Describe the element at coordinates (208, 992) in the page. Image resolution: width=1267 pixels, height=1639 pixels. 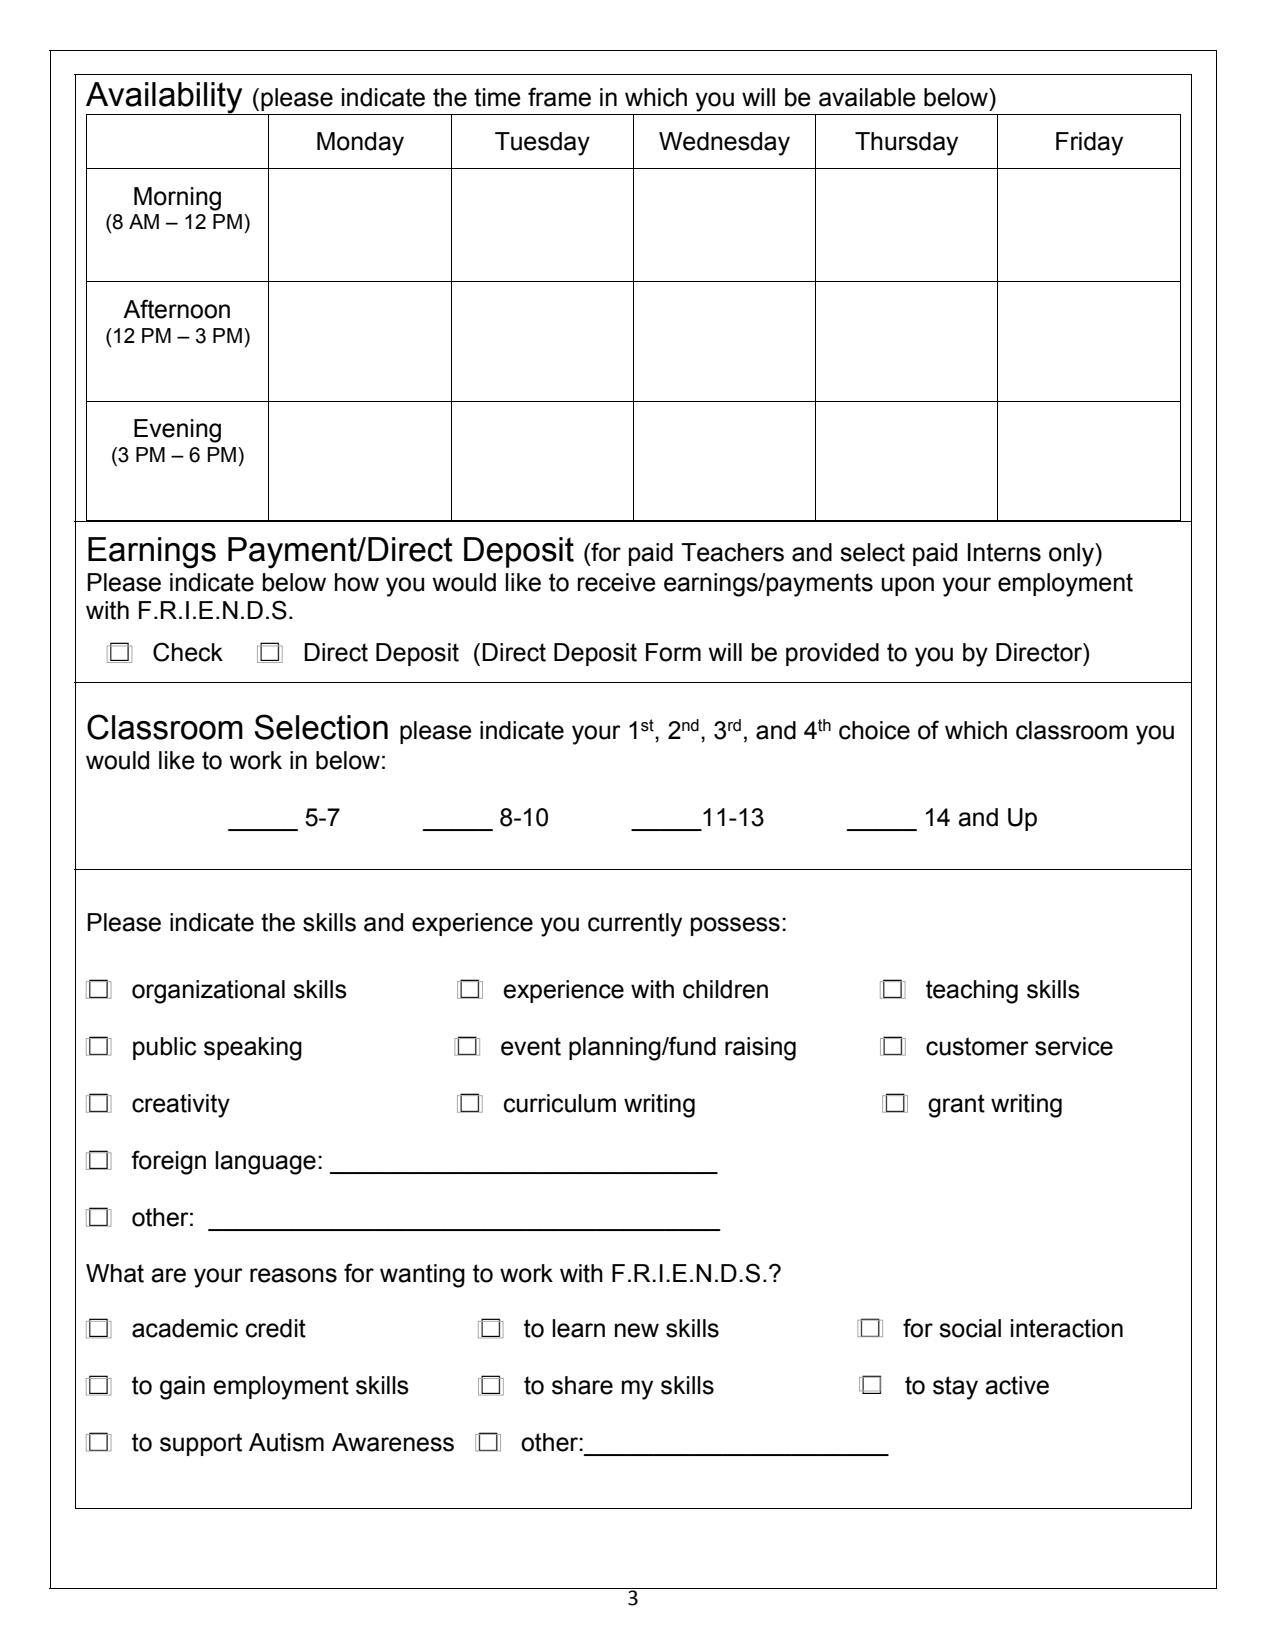
I see `organizational` at that location.
